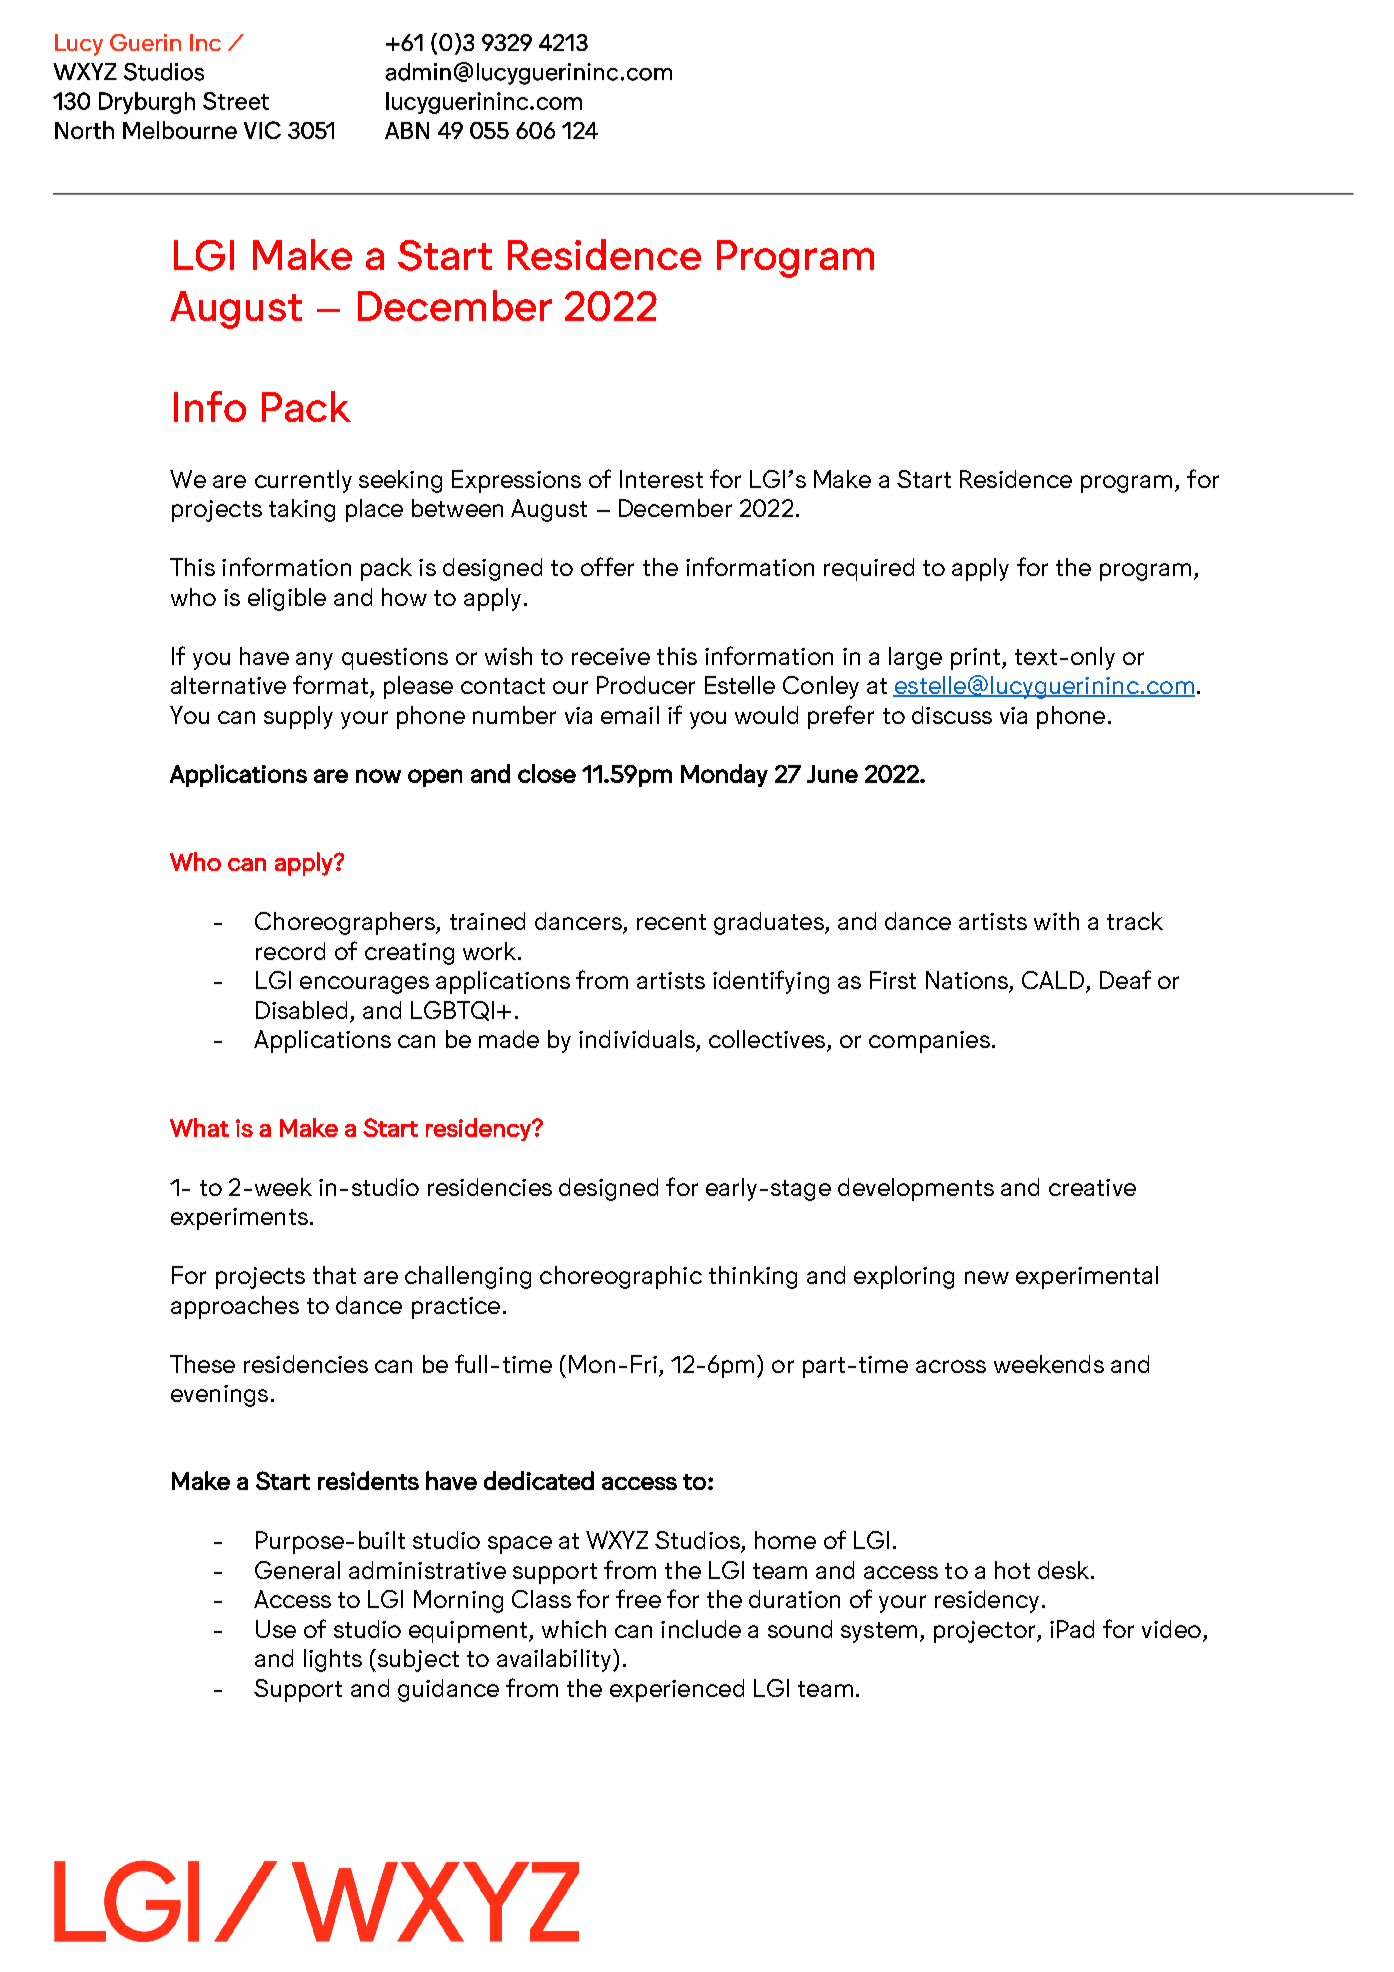 The height and width of the screenshot is (1972, 1394). I want to click on individuals, so click(638, 1040).
